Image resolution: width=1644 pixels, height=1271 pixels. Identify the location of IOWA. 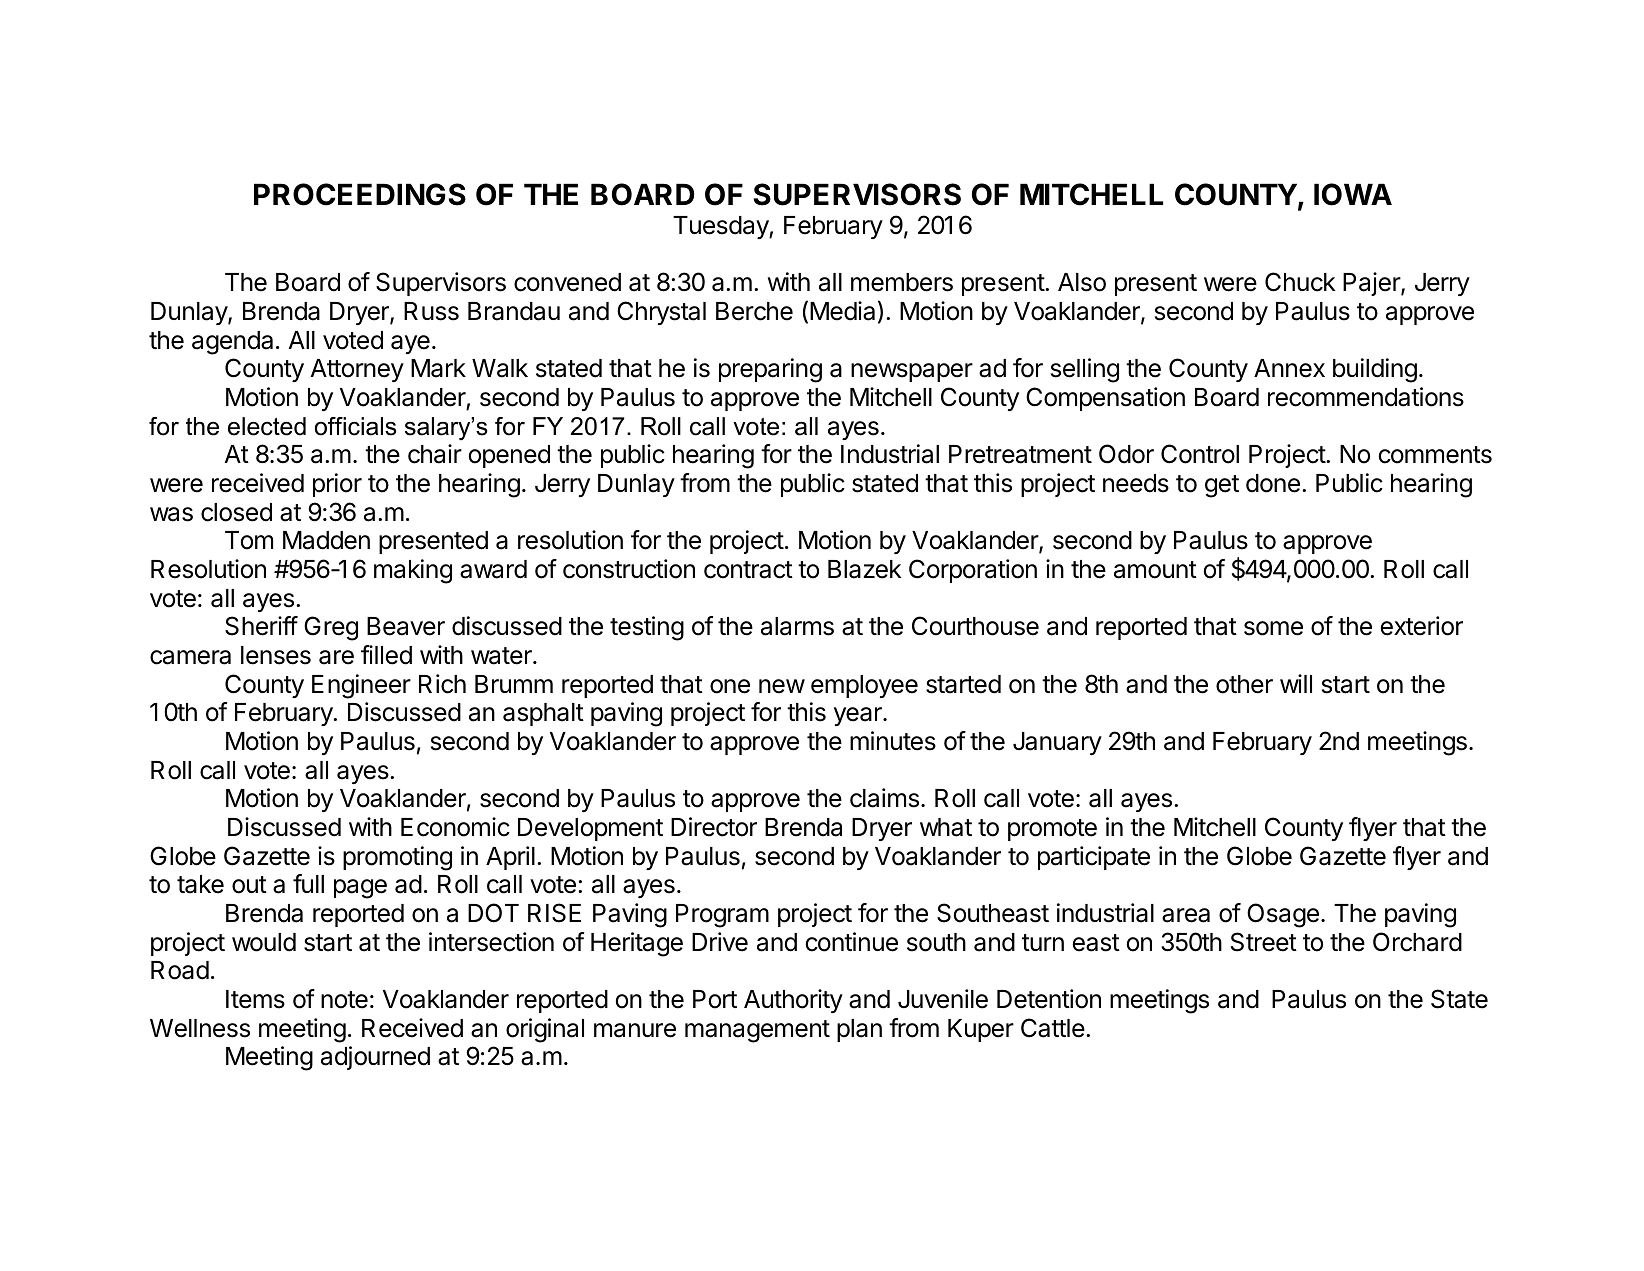
(1353, 194).
